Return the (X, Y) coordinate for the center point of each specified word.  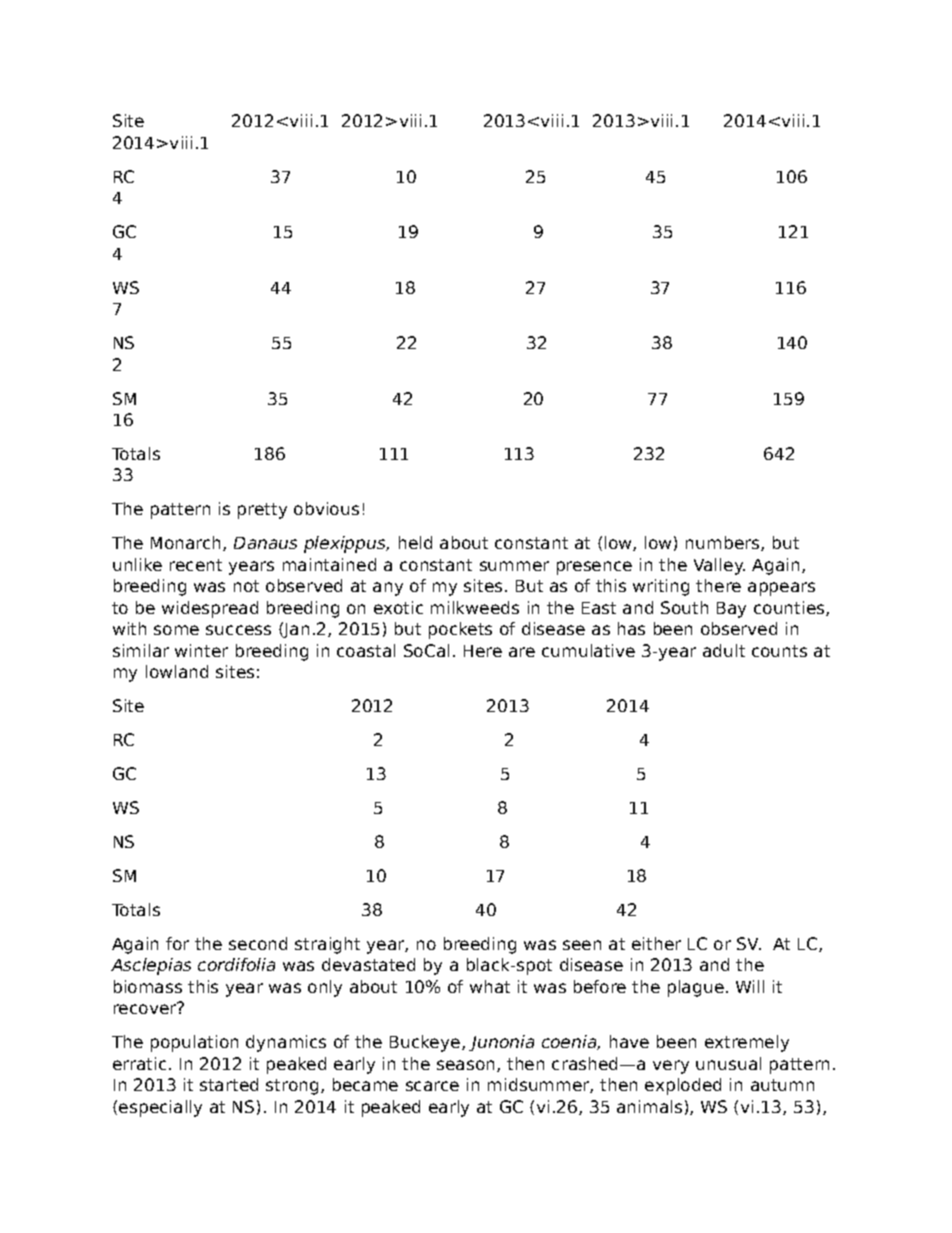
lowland (177, 671)
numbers (724, 543)
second (258, 943)
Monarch (187, 543)
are (522, 652)
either (656, 943)
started (229, 1084)
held (415, 542)
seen (582, 945)
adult (724, 650)
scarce (432, 1086)
